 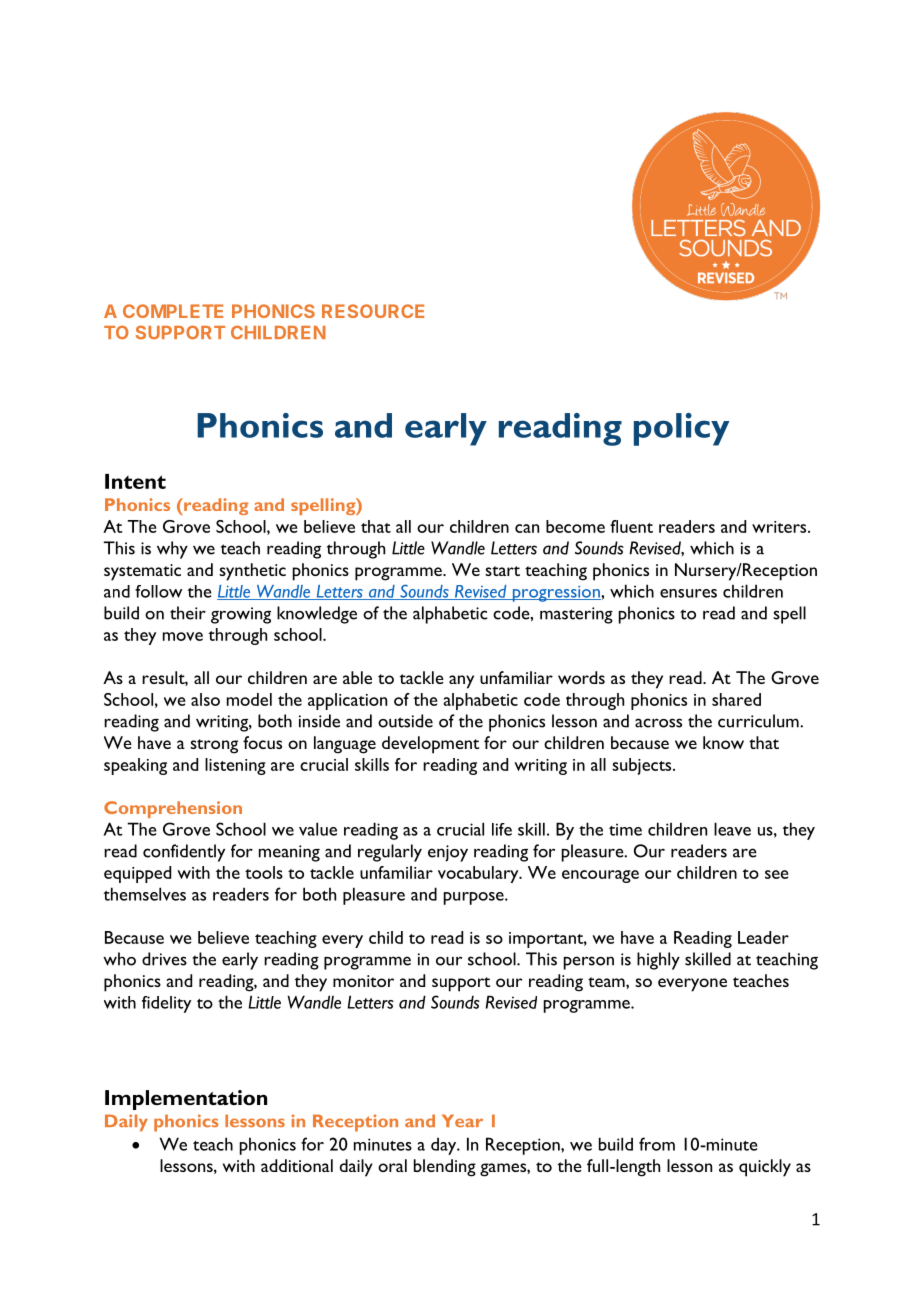 What do you see at coordinates (186, 1100) in the page?
I see `Implementation` at bounding box center [186, 1100].
